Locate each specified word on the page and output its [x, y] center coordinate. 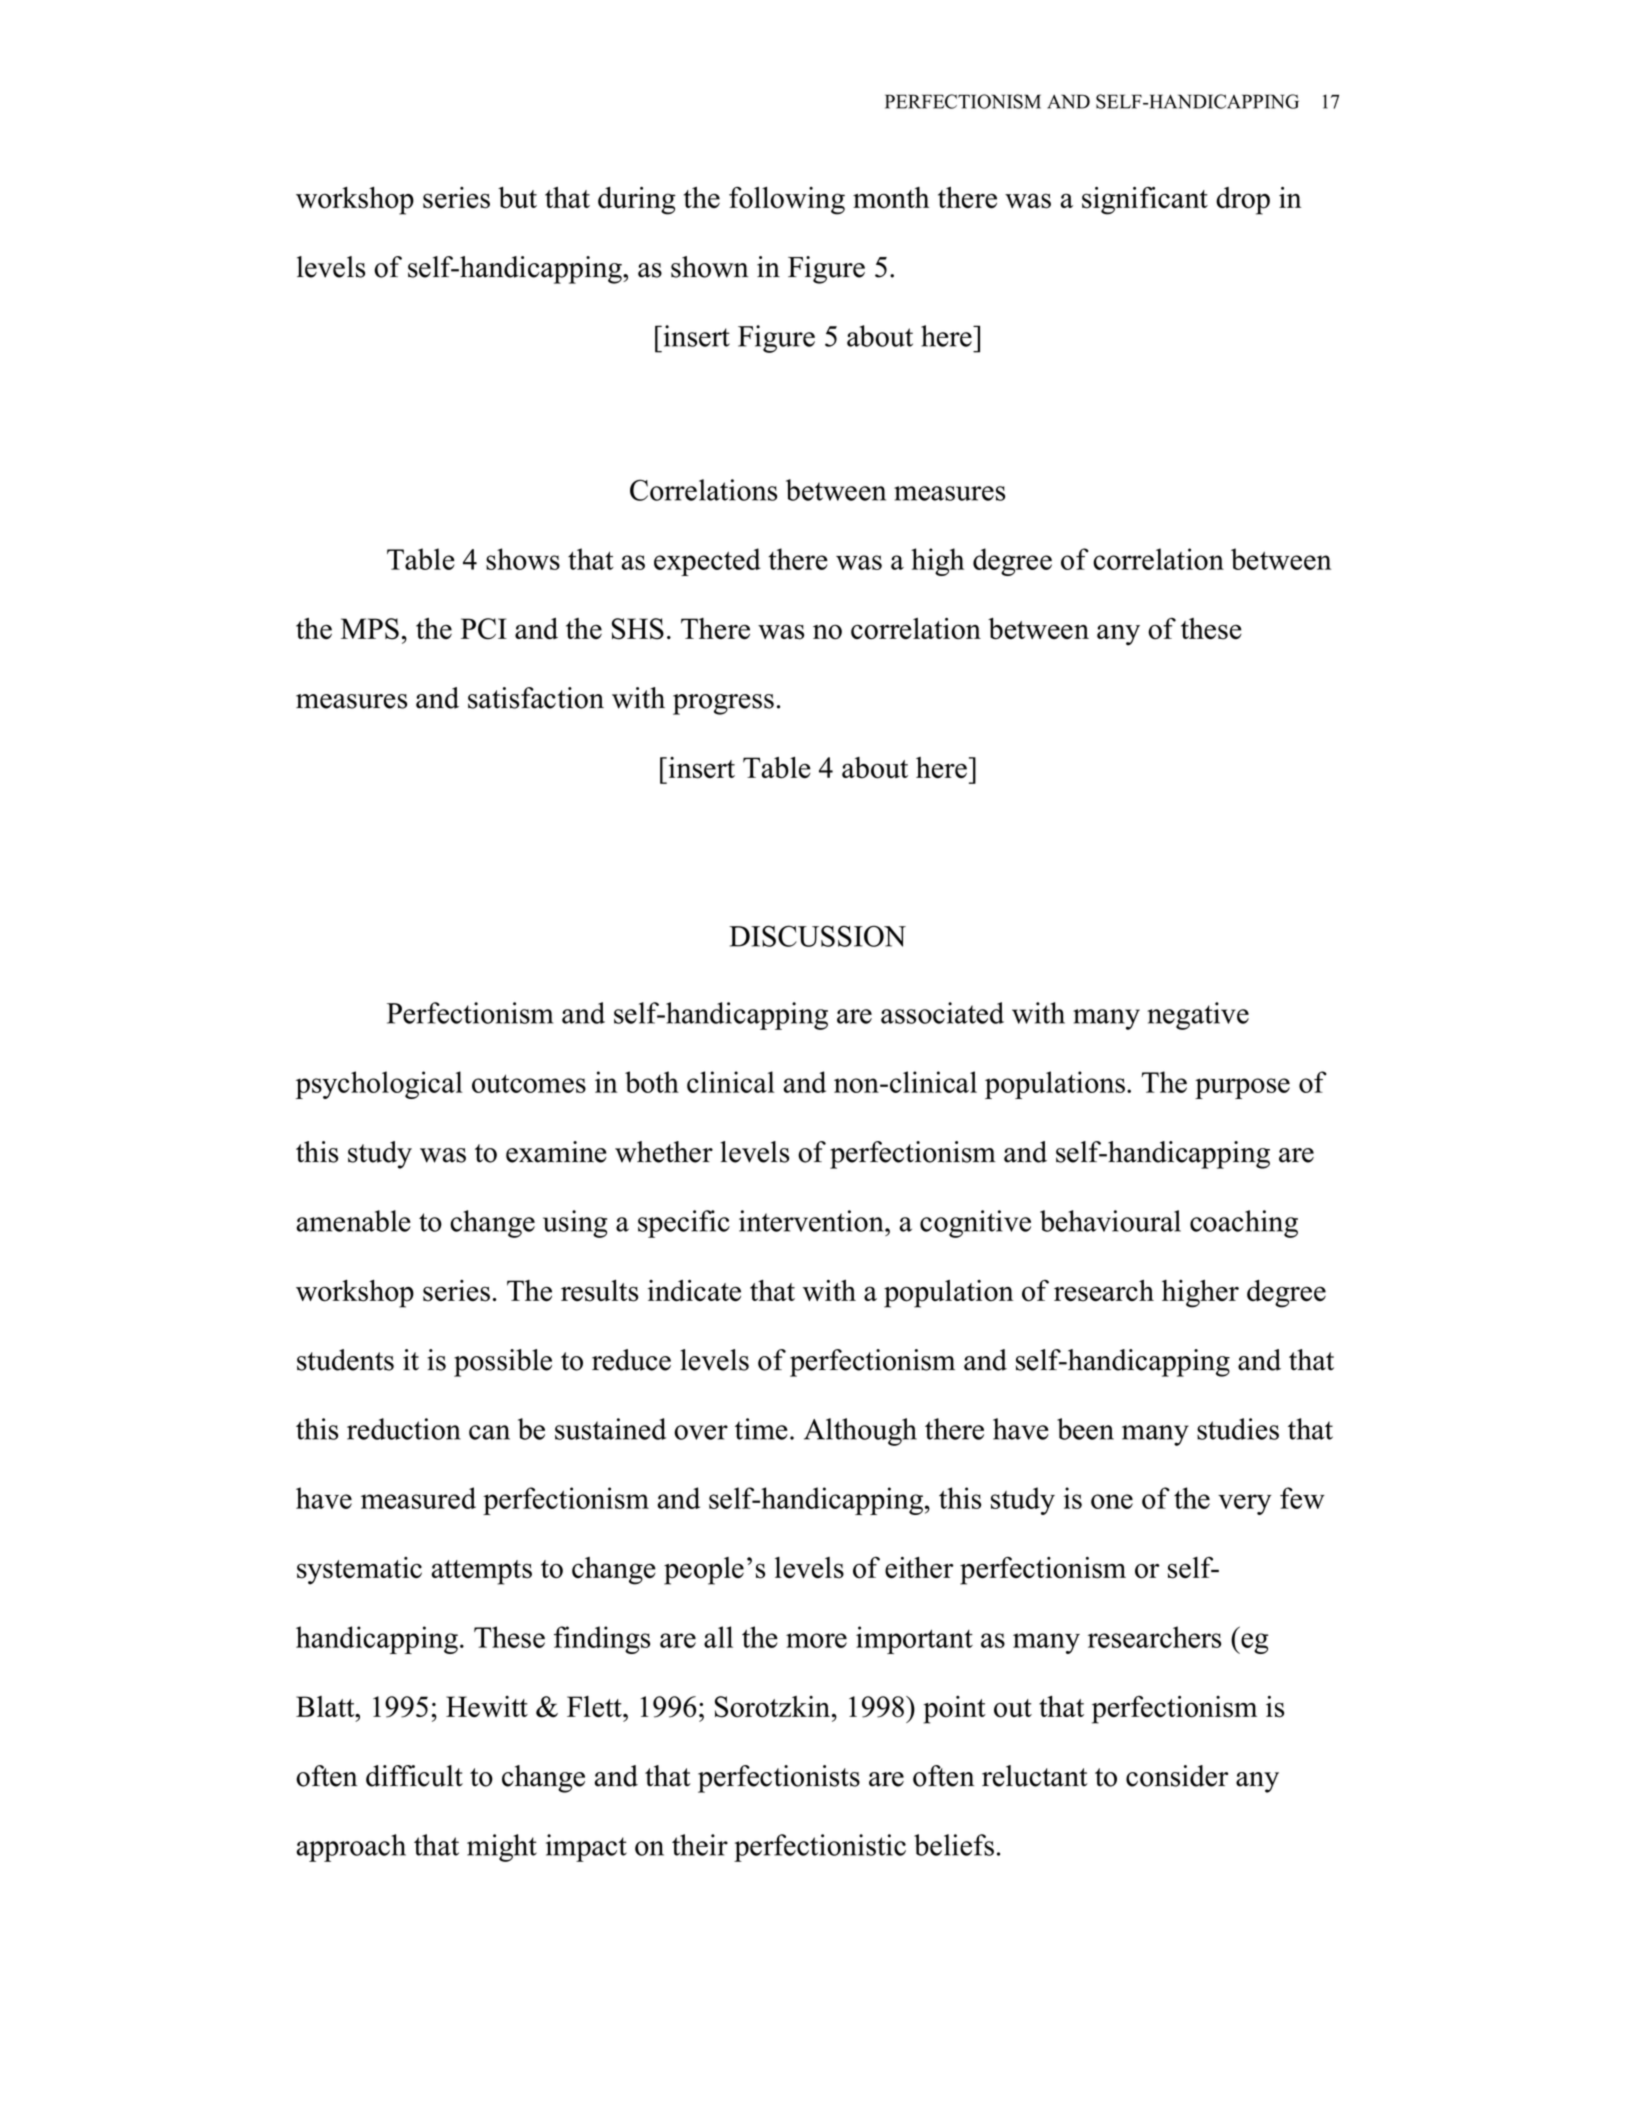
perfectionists [779, 1779]
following [787, 201]
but [517, 198]
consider [1177, 1776]
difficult [414, 1776]
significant [1145, 201]
